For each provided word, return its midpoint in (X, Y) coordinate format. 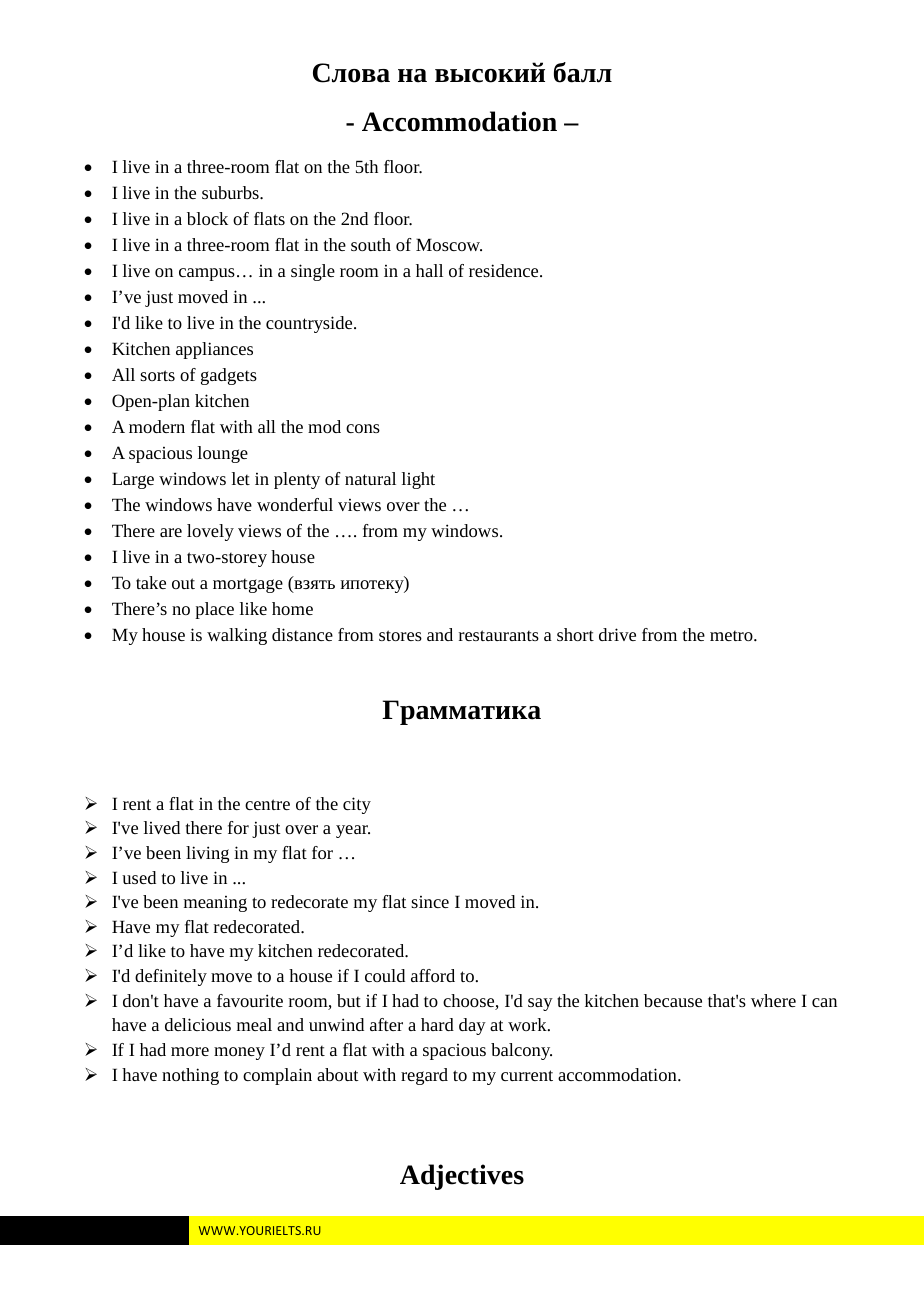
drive (617, 634)
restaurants (499, 635)
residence (505, 270)
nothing (190, 1076)
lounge (223, 454)
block (207, 218)
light (418, 480)
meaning (215, 904)
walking (237, 636)
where (773, 1000)
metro (732, 635)
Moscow (449, 244)
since (430, 902)
